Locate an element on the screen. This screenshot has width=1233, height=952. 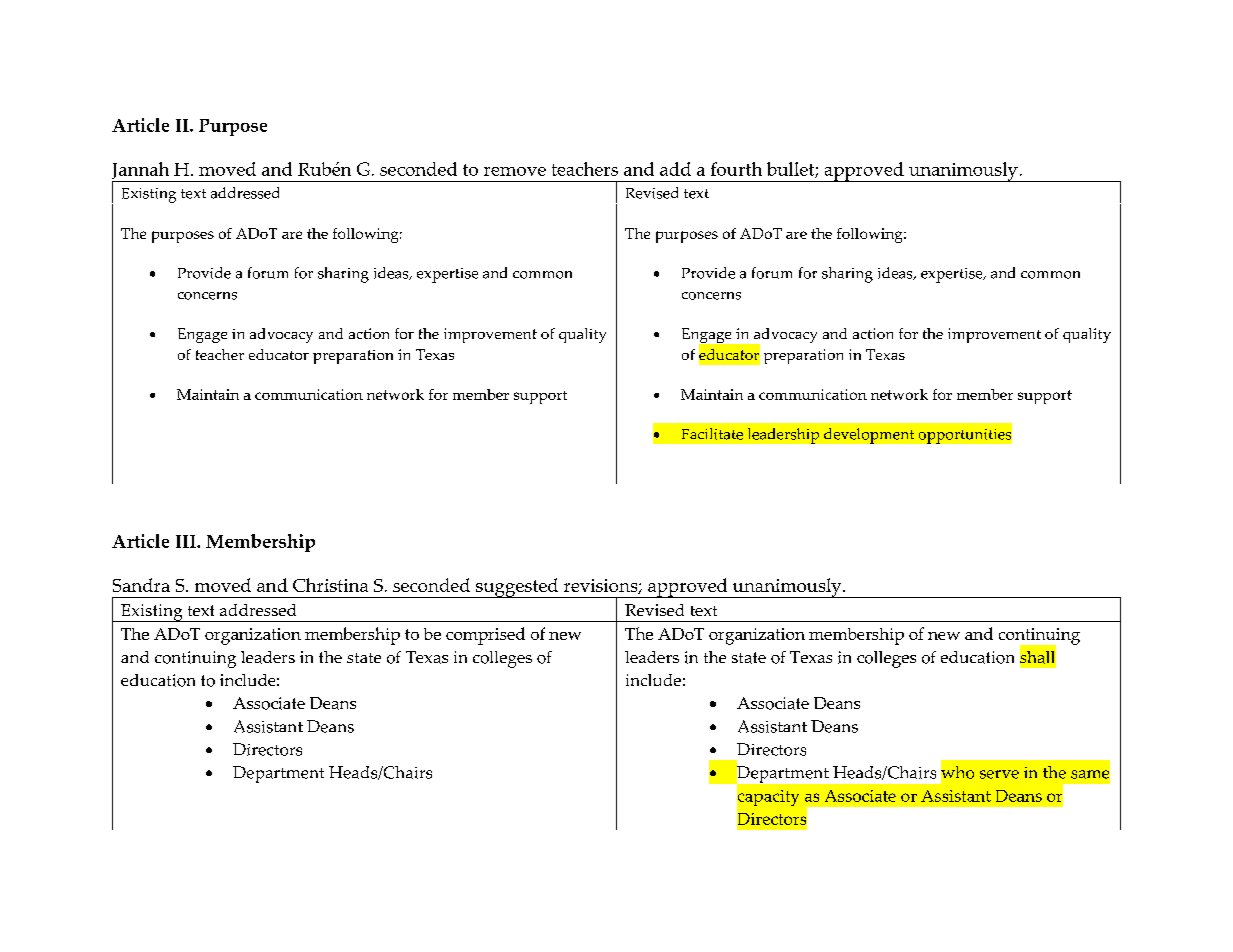
remove is located at coordinates (515, 171).
